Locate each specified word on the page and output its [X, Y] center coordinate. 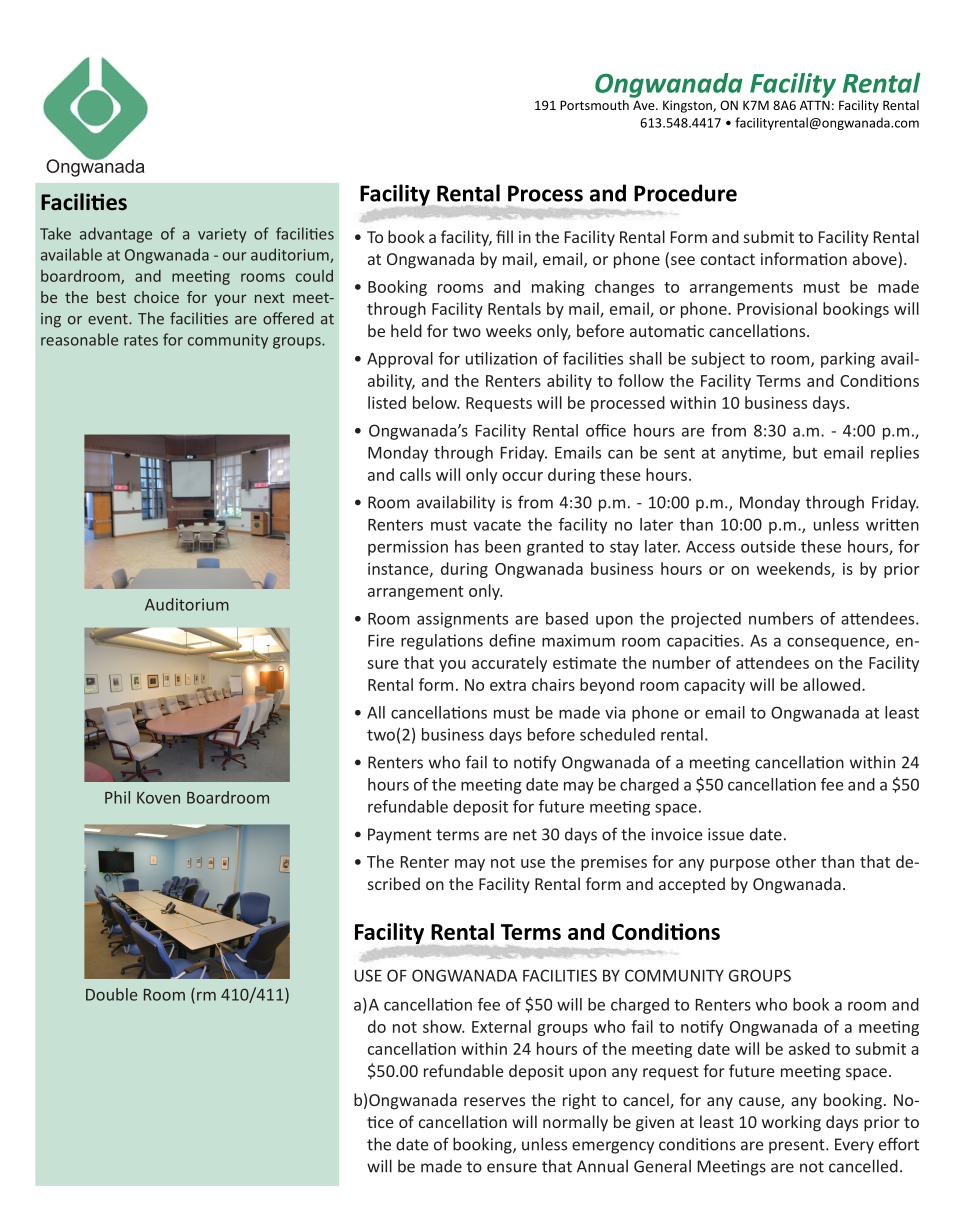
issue [726, 834]
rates [141, 340]
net [525, 835]
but [805, 452]
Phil [117, 797]
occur [522, 476]
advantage [116, 235]
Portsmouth [594, 105]
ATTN [815, 105]
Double [111, 994]
